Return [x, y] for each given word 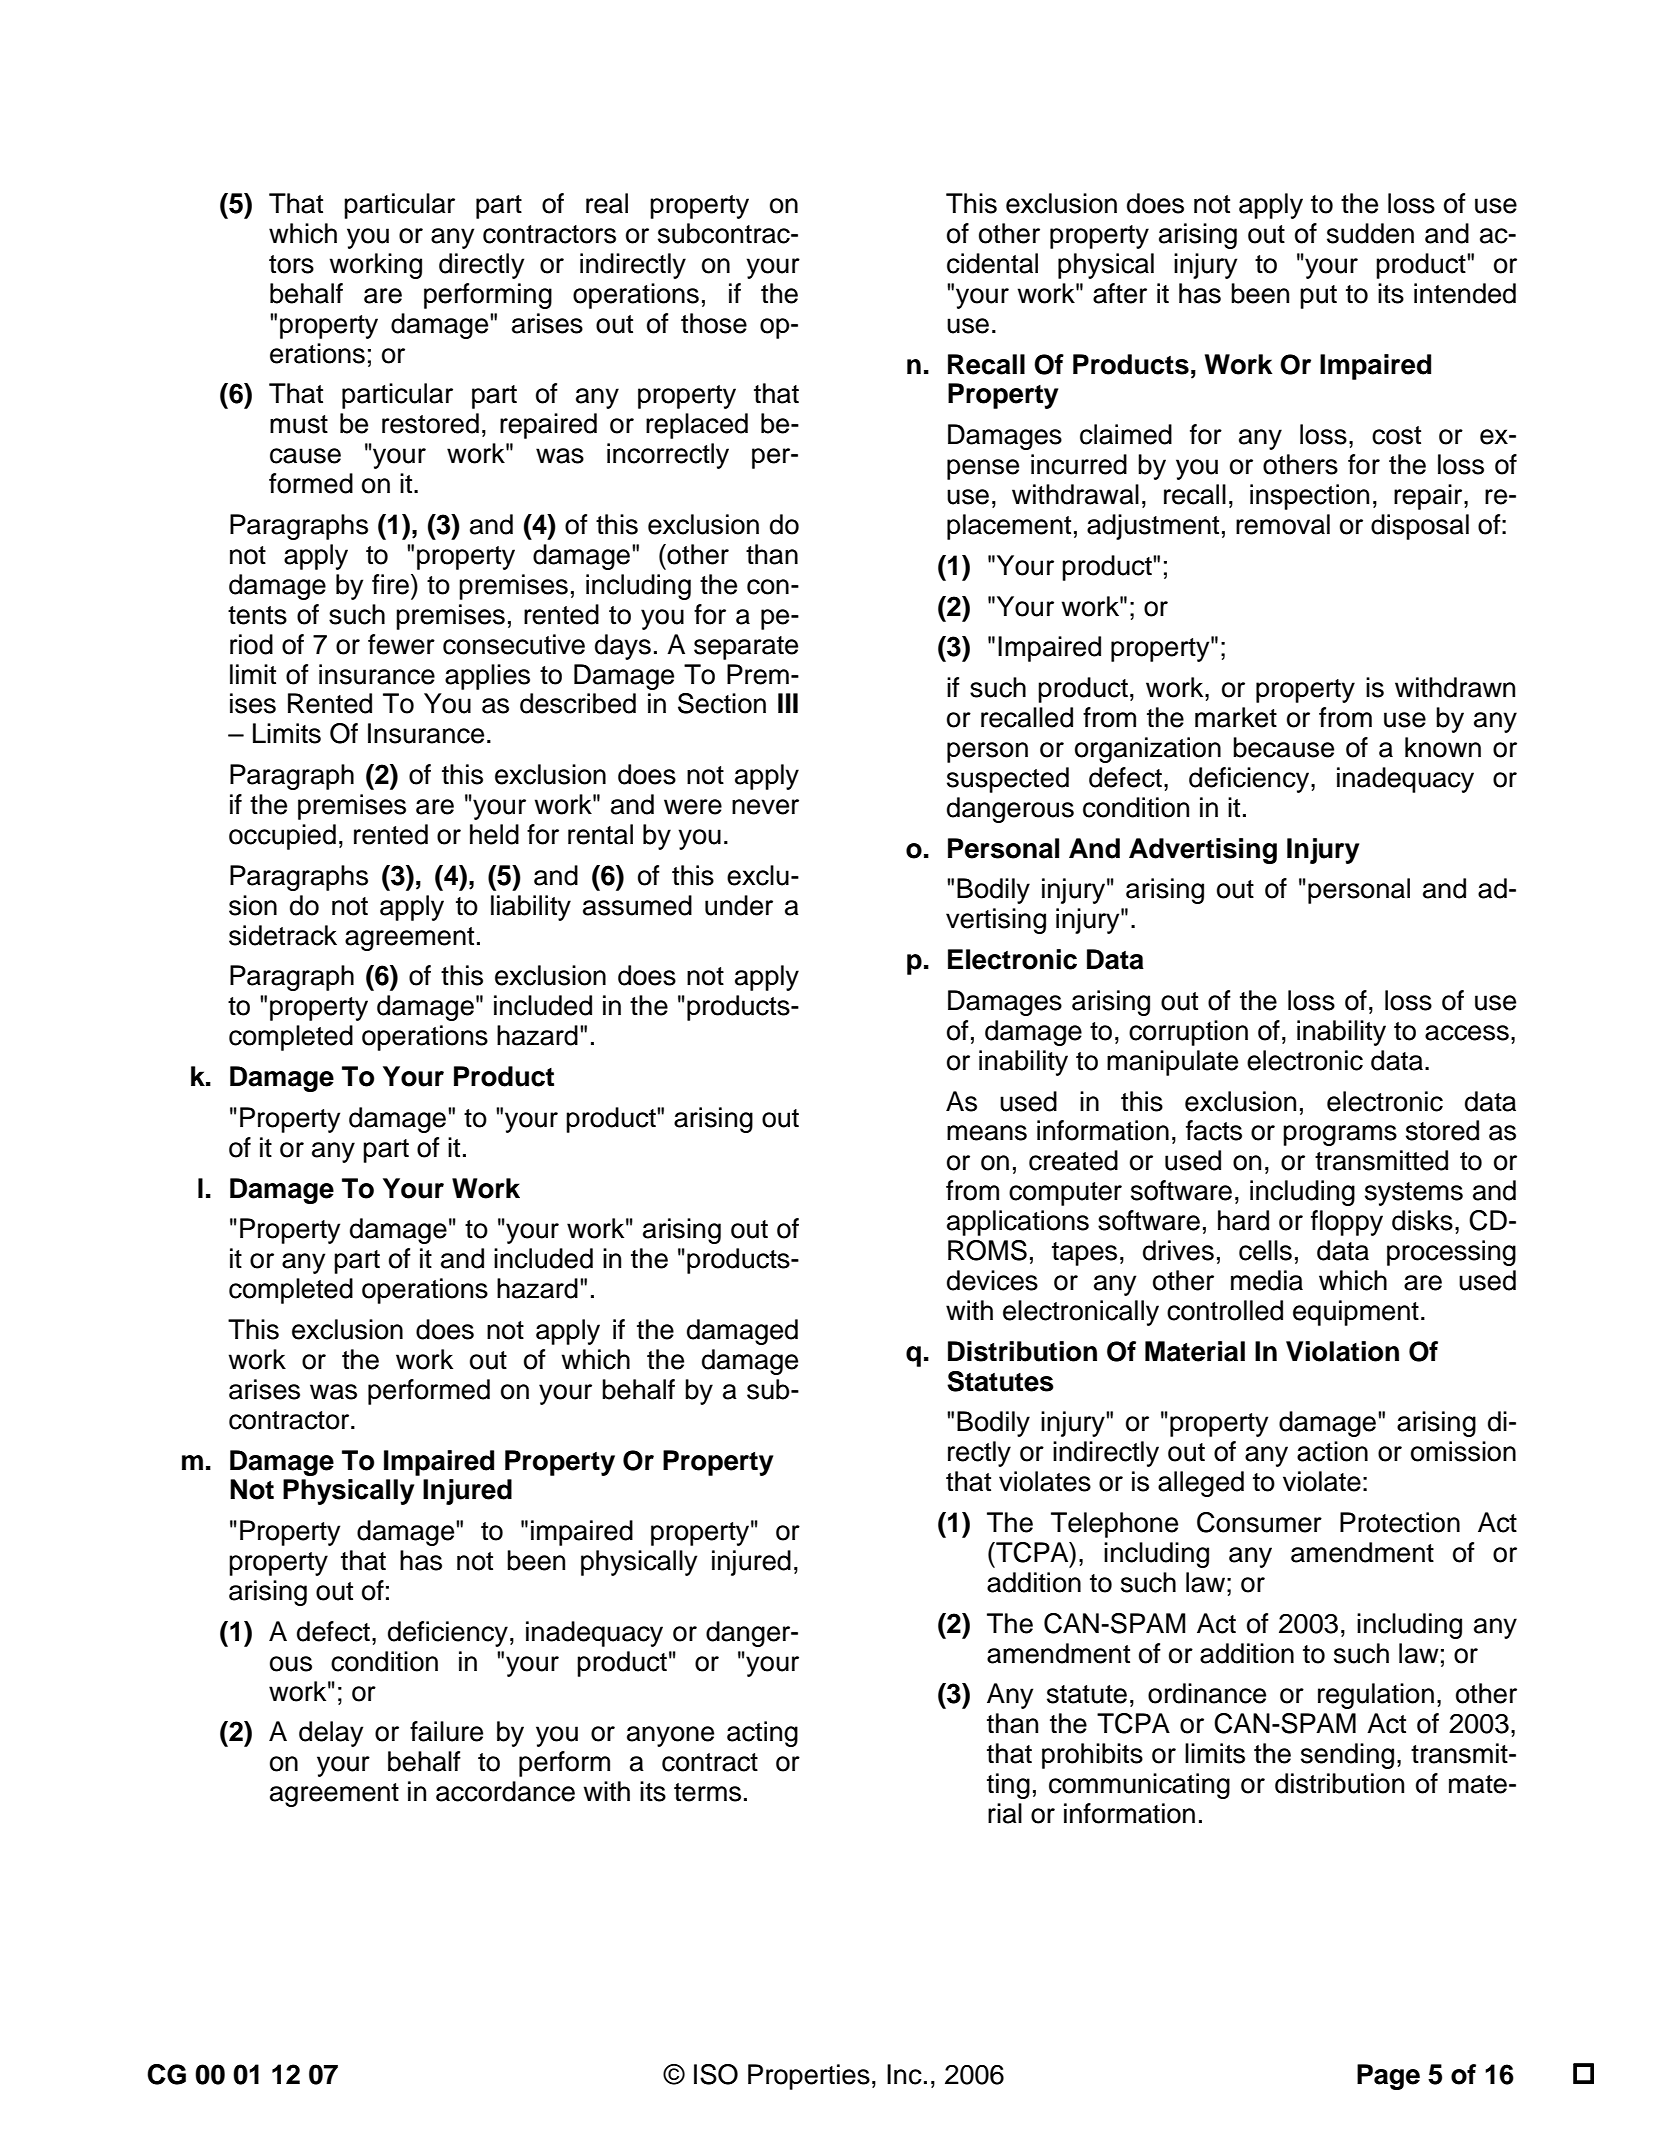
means [987, 1133]
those [714, 323]
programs [1340, 1135]
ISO [716, 2074]
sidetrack [283, 935]
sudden [1370, 233]
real [607, 203]
